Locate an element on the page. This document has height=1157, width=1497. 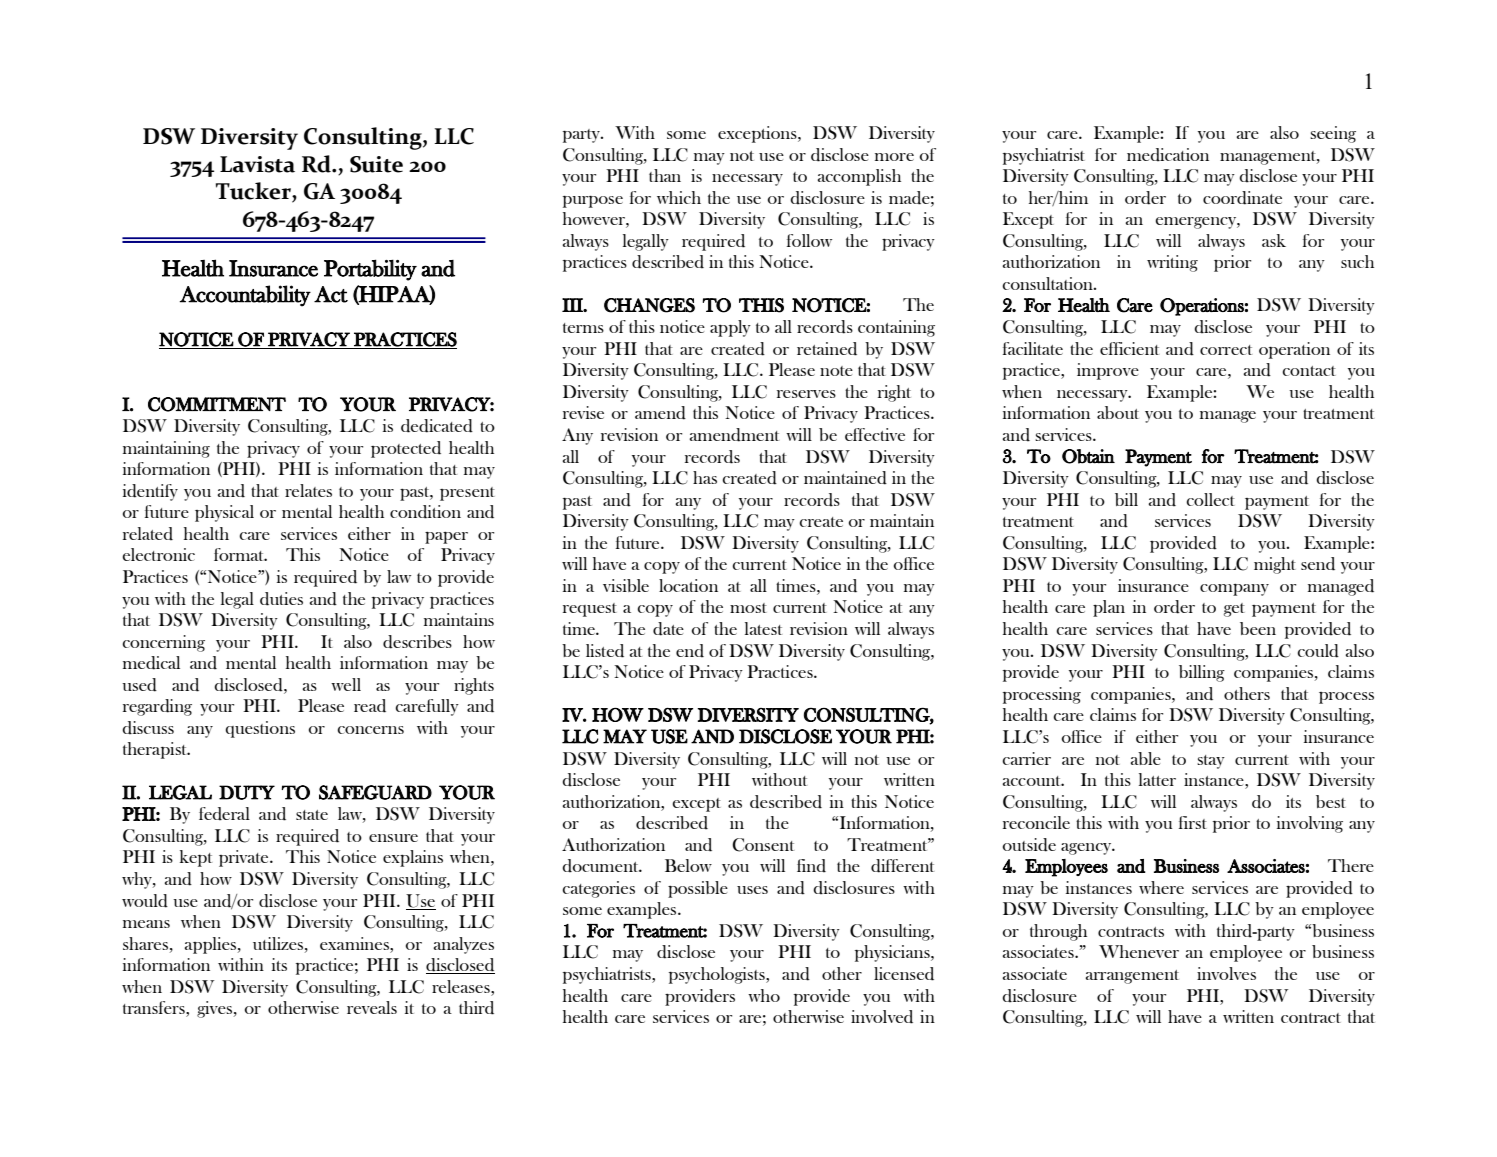
than is located at coordinates (665, 175).
